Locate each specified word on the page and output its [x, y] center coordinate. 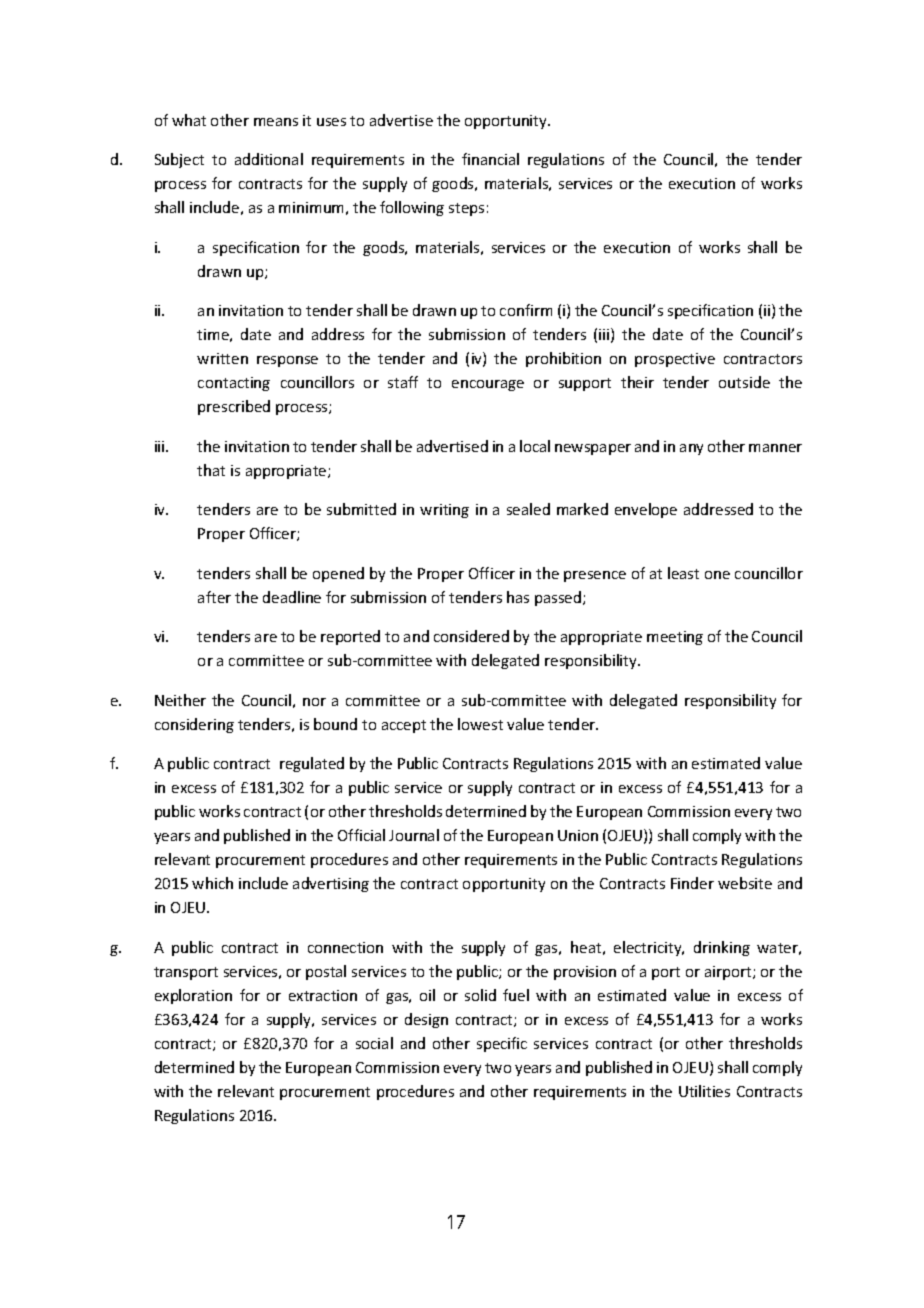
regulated [312, 764]
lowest [480, 724]
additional [269, 159]
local [535, 446]
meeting [675, 638]
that [211, 470]
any [691, 449]
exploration [193, 996]
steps [466, 209]
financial [490, 159]
